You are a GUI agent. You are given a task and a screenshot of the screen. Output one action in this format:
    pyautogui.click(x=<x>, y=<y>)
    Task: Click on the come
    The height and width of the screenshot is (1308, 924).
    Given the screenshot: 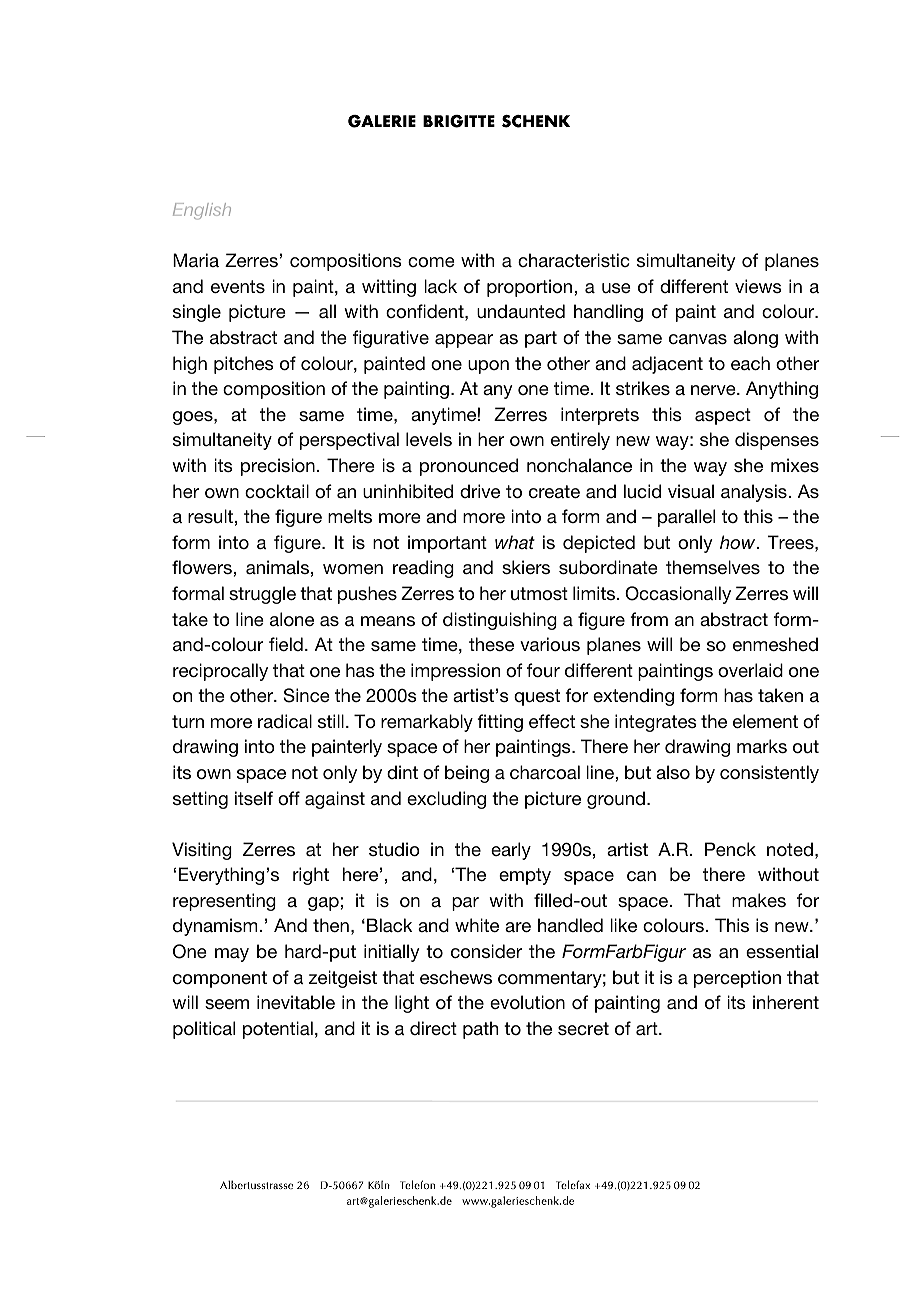 What is the action you would take?
    pyautogui.click(x=431, y=262)
